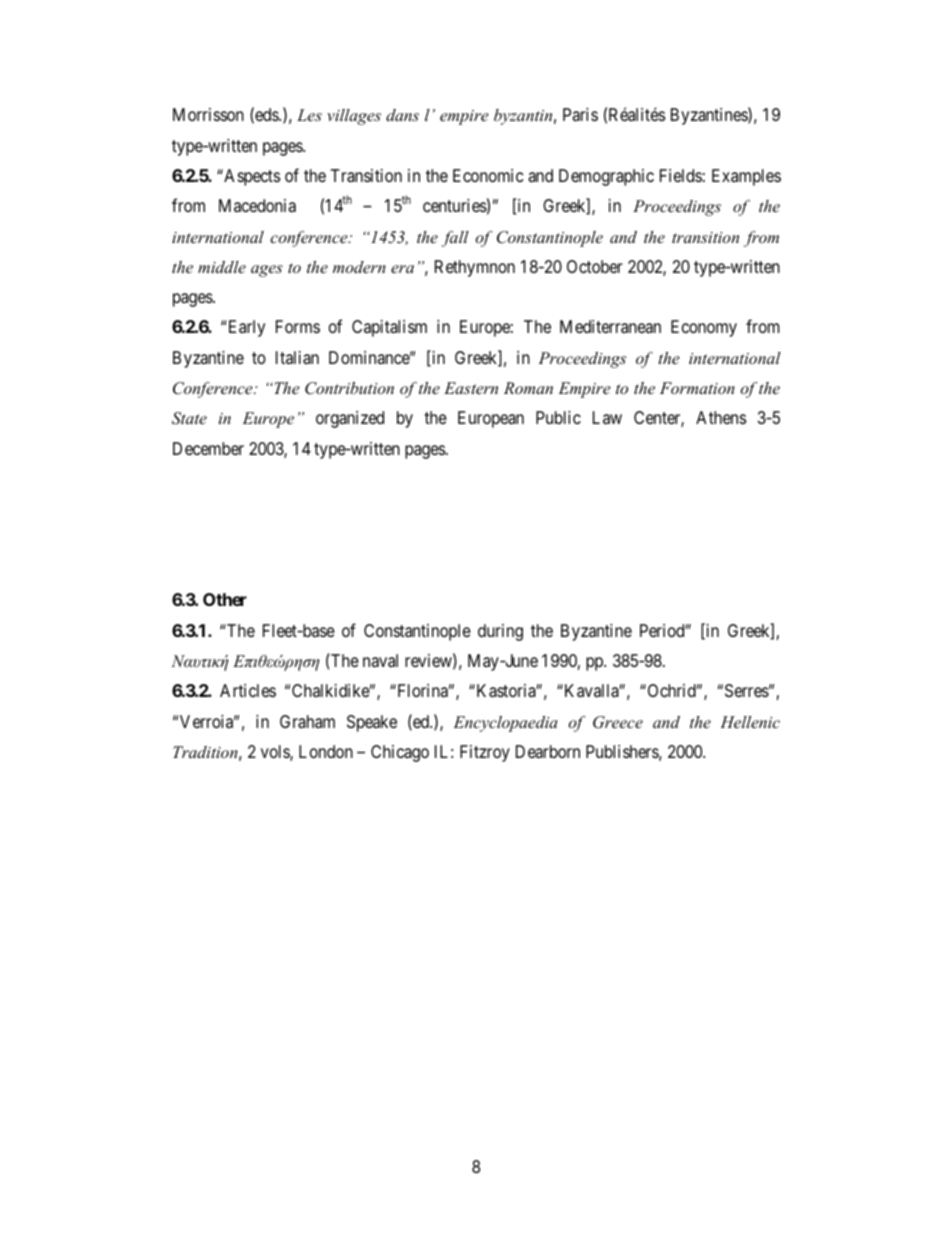 This screenshot has height=1233, width=952. I want to click on Other, so click(225, 599).
